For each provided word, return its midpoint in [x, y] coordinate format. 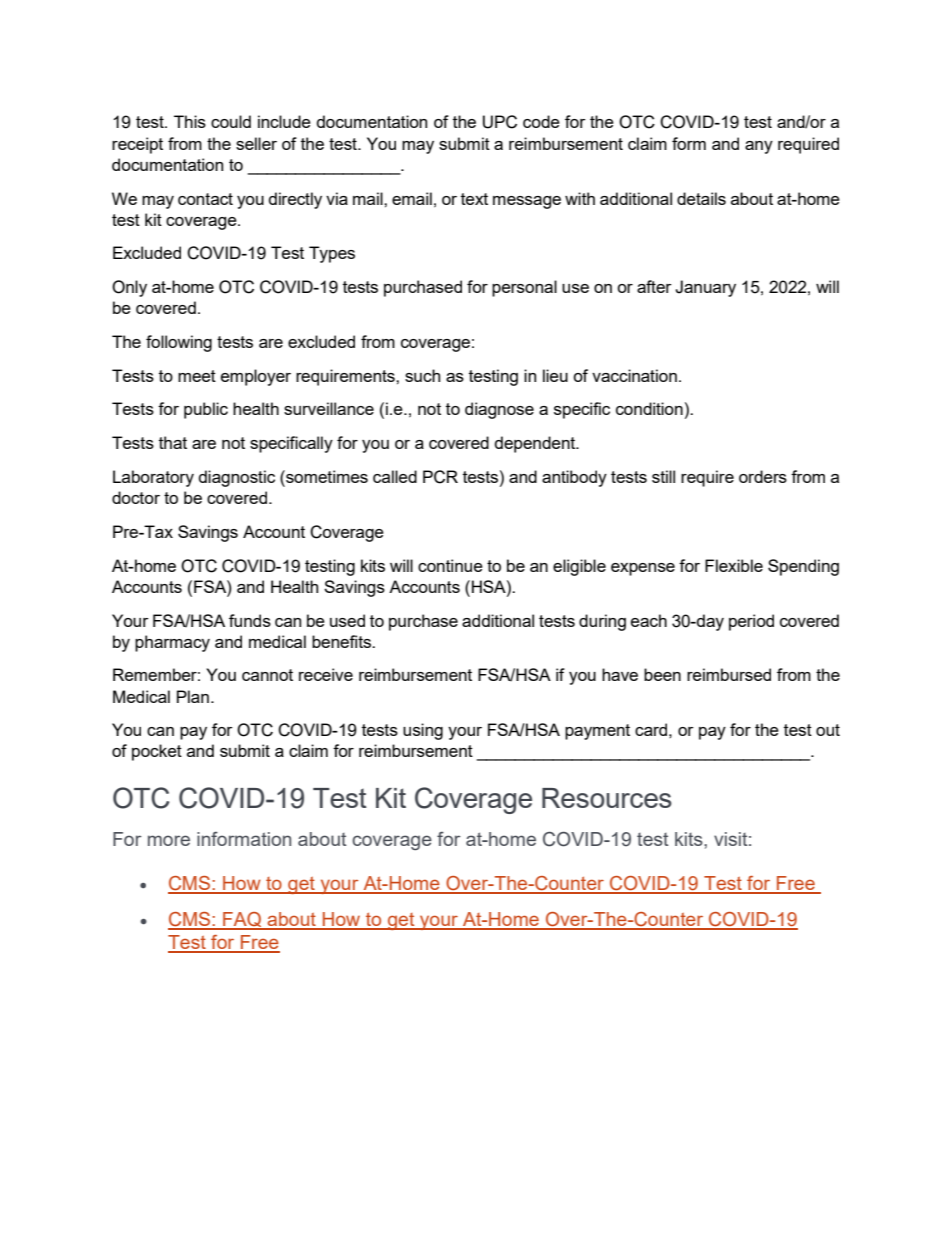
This [190, 121]
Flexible [734, 565]
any [759, 147]
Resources [607, 798]
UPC [500, 122]
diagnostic [237, 478]
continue [450, 565]
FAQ [242, 921]
